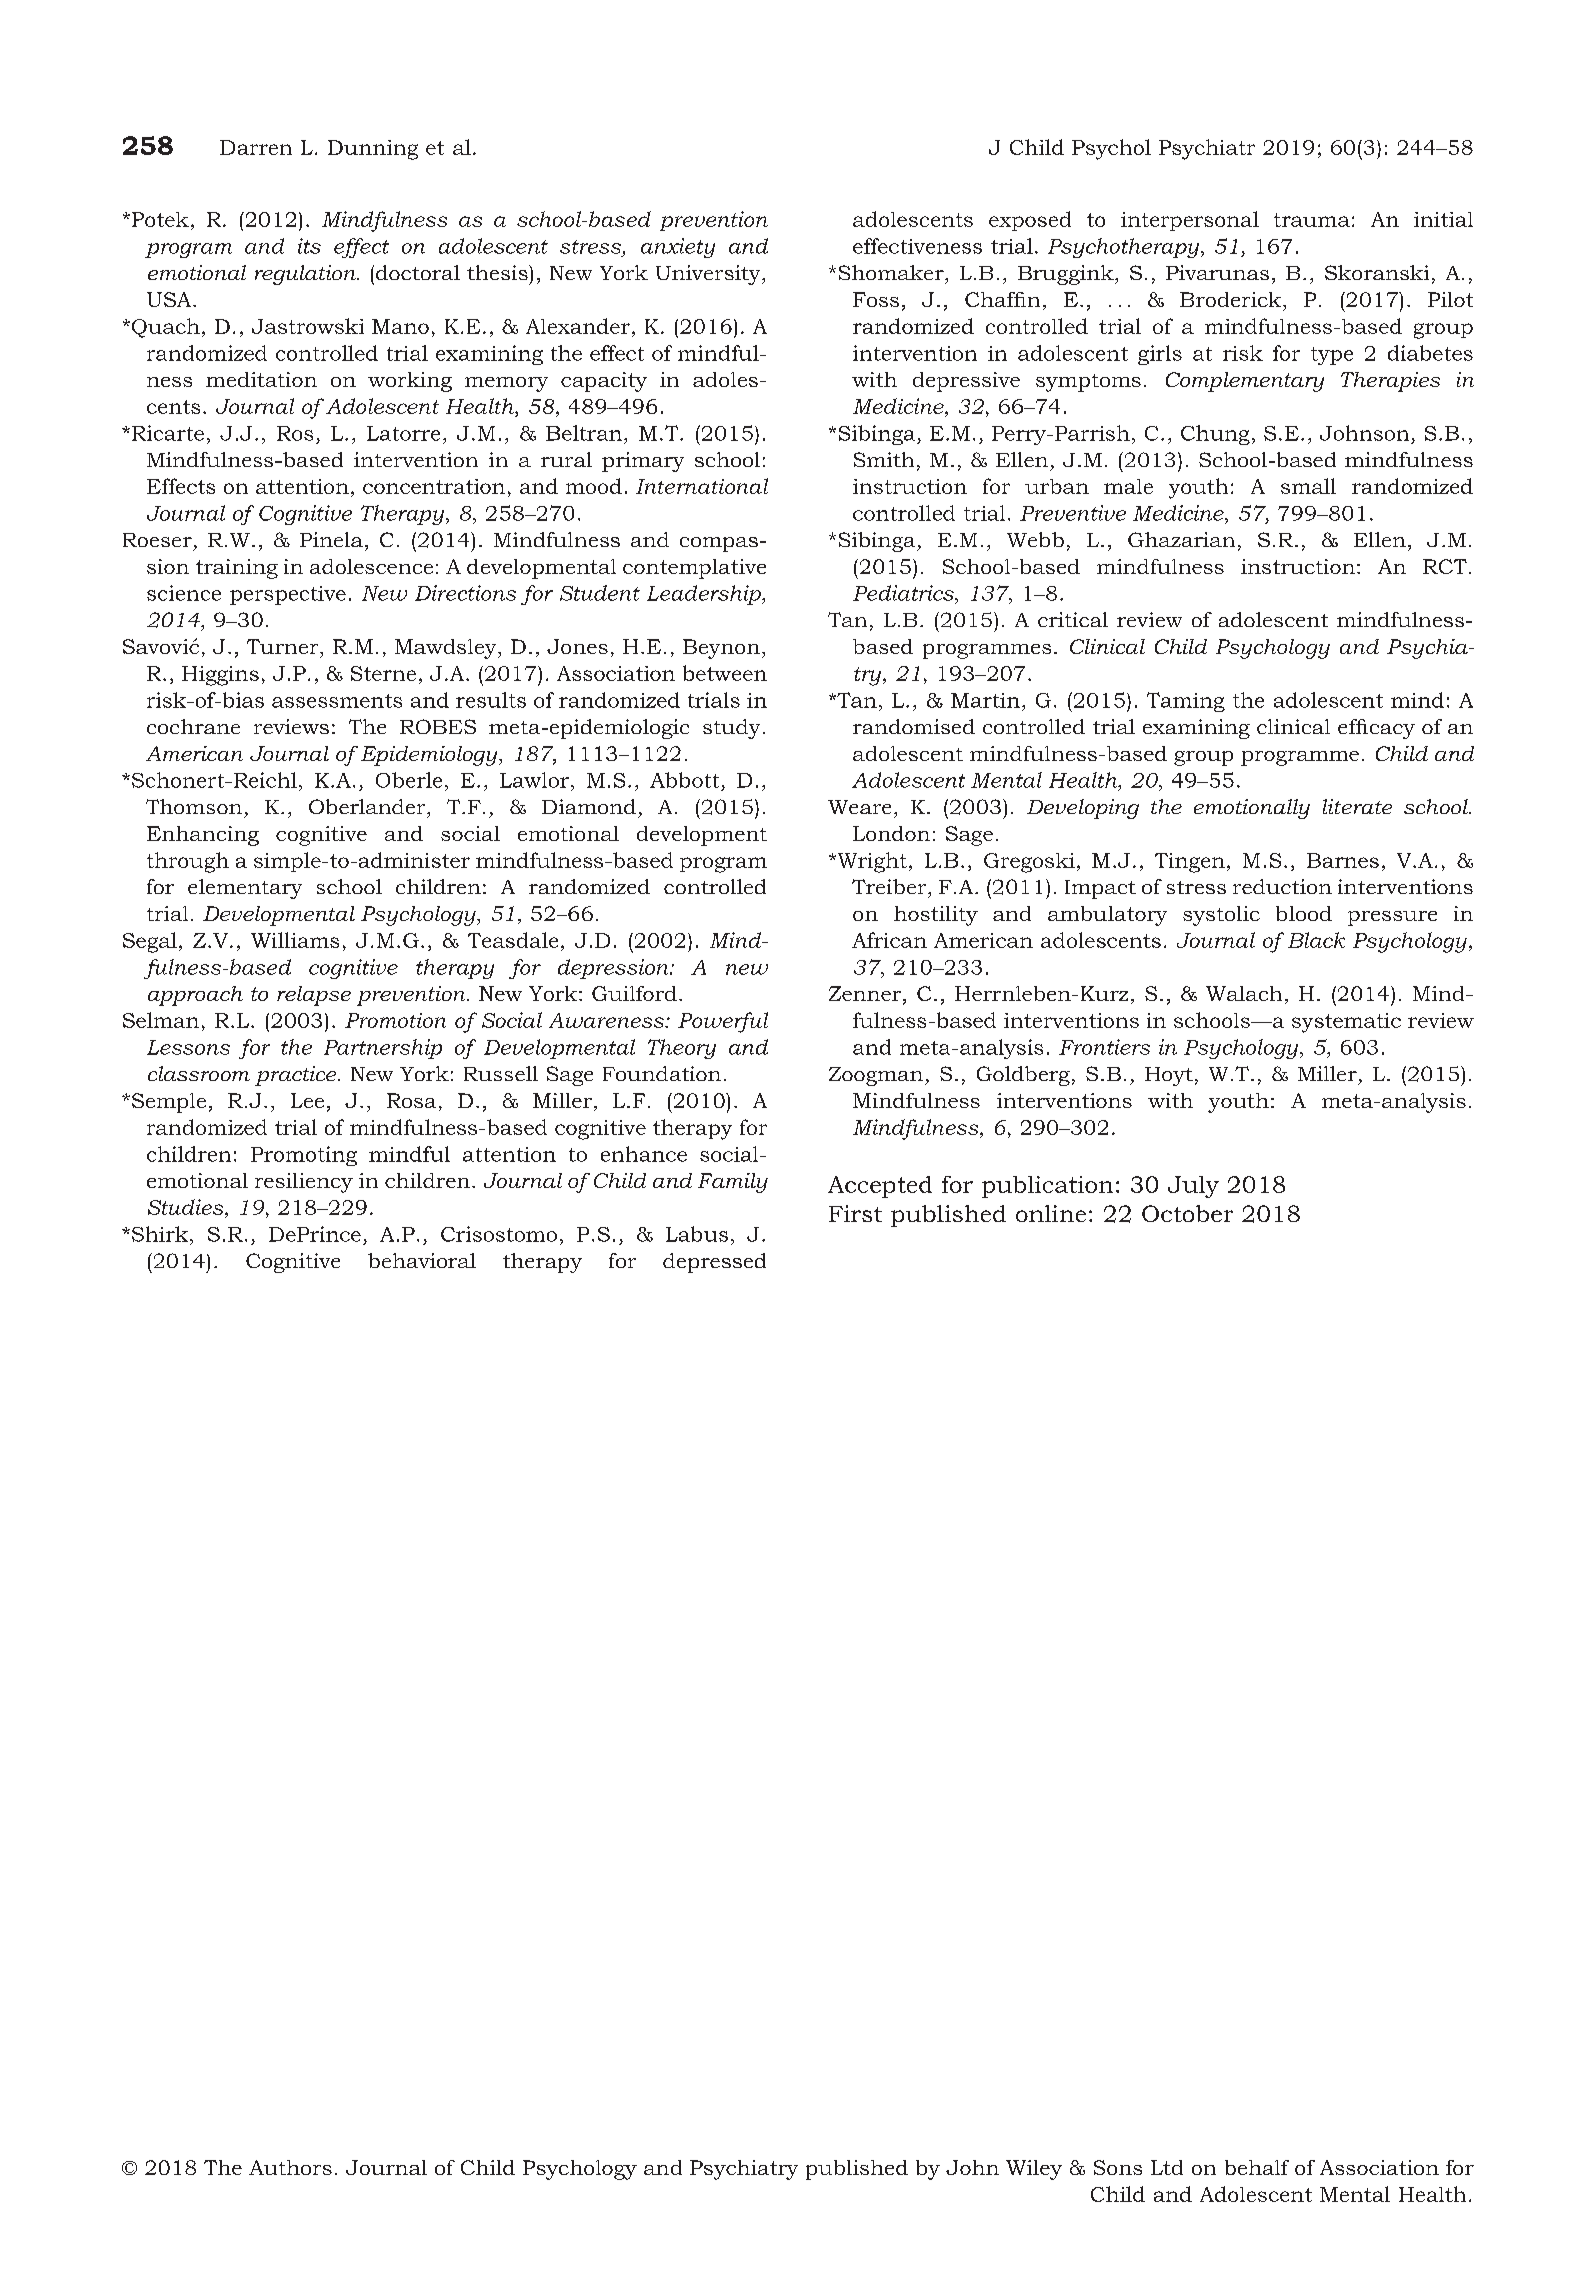 The image size is (1595, 2279). What do you see at coordinates (889, 940) in the screenshot?
I see `African` at bounding box center [889, 940].
